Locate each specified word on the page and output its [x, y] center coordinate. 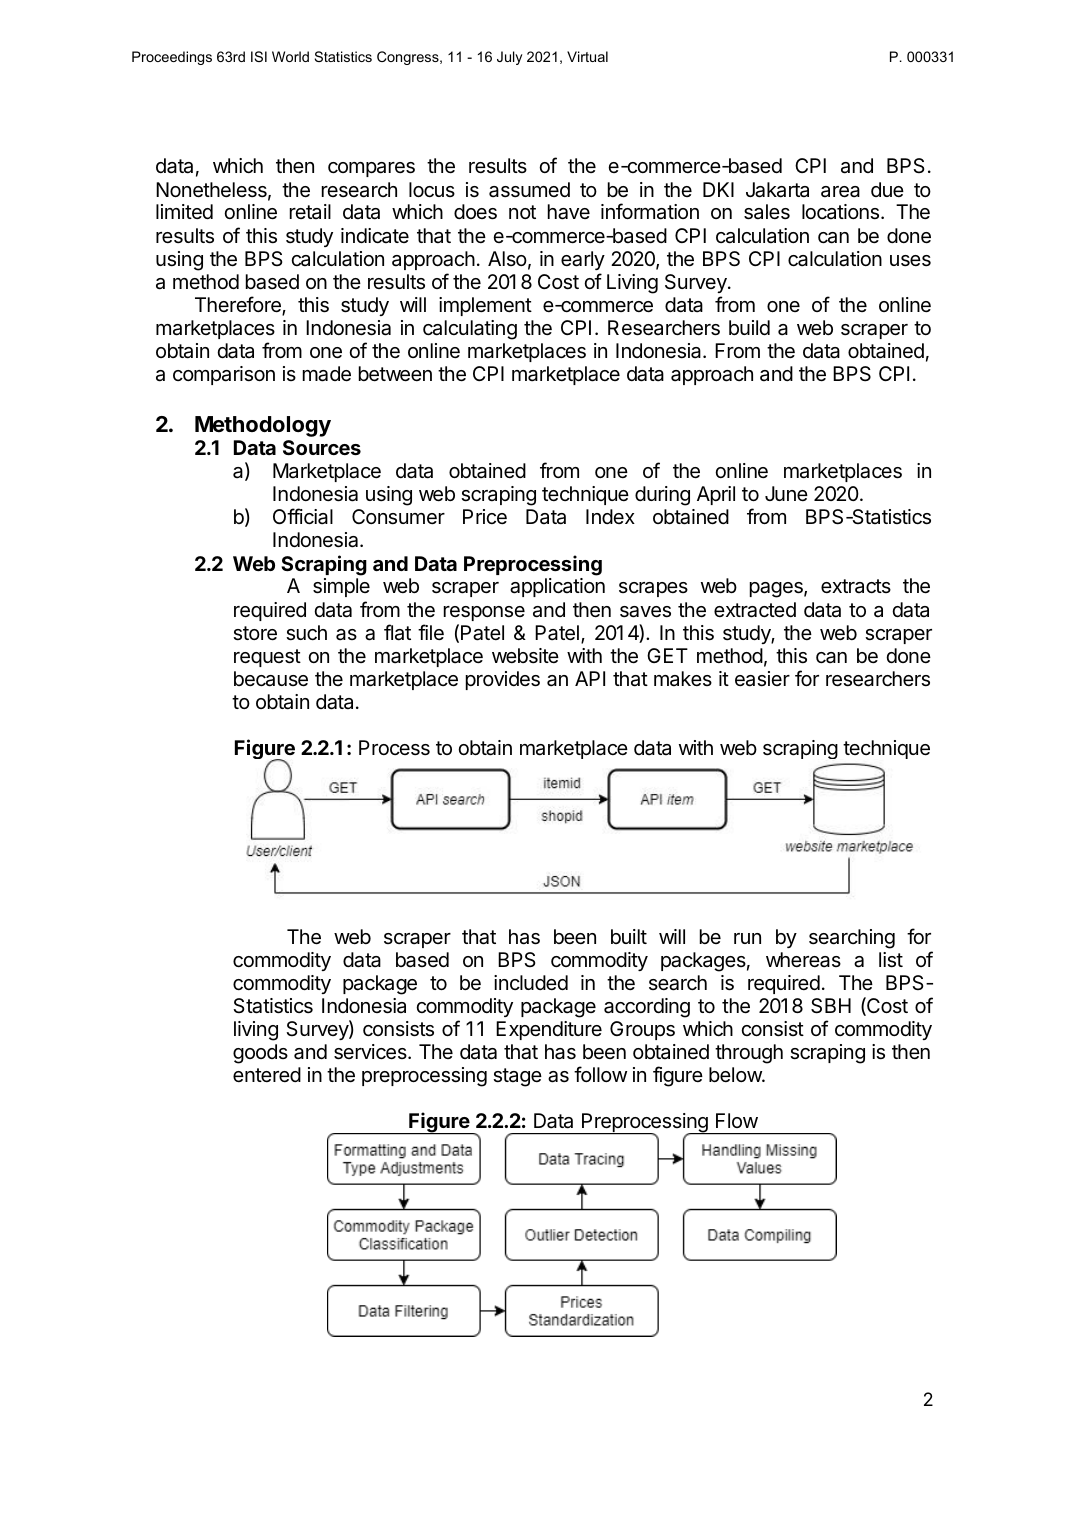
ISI [259, 56]
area [840, 192]
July [509, 58]
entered [267, 1074]
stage [517, 1077]
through [749, 1054]
